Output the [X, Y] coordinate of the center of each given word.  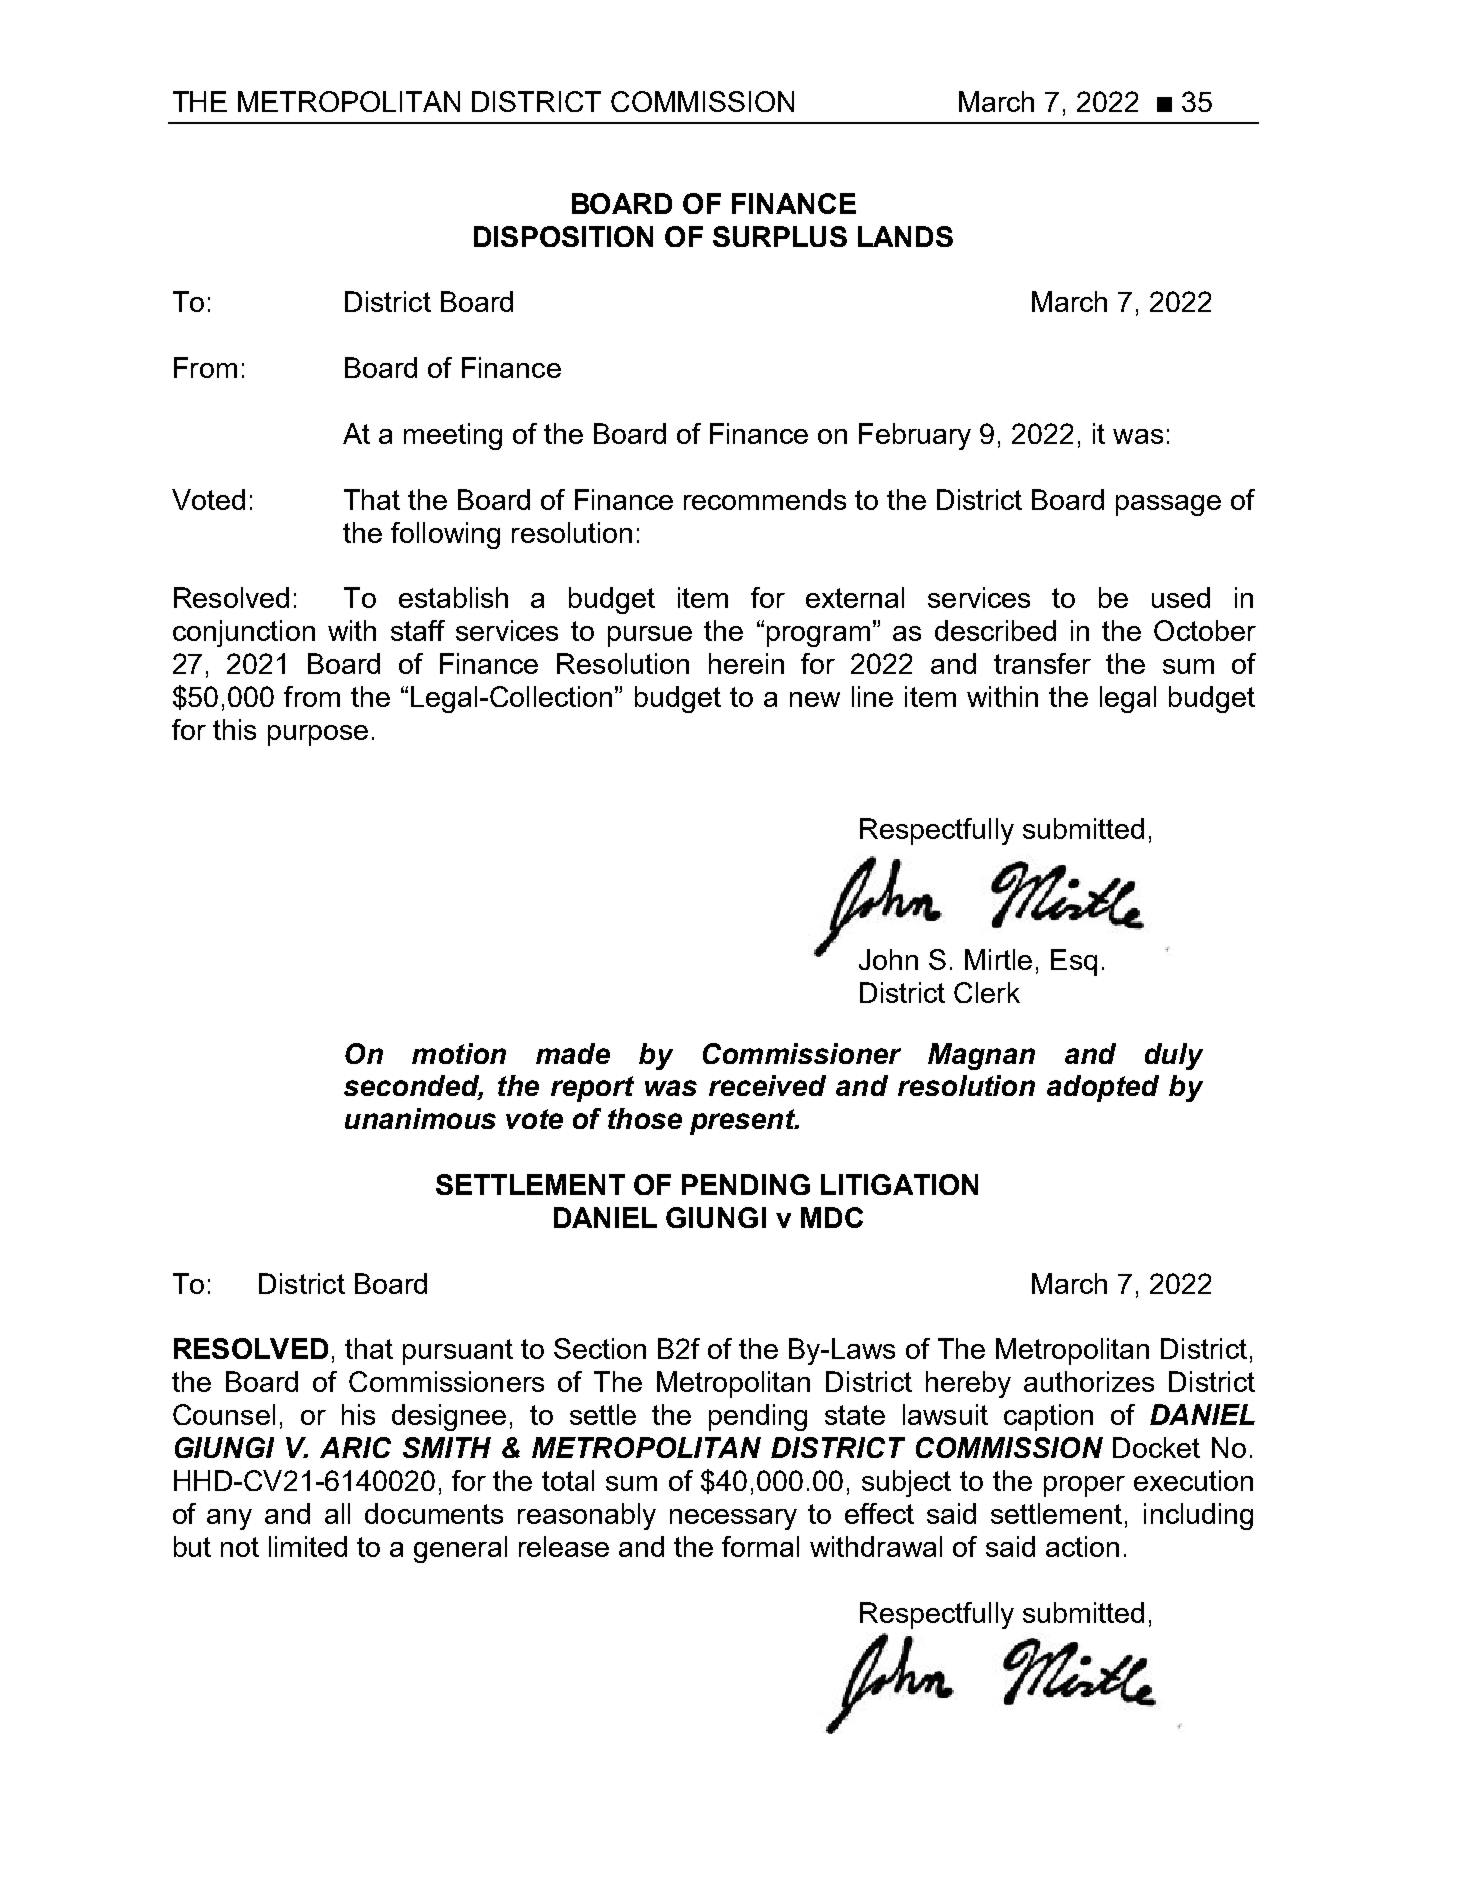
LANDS [905, 236]
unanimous [420, 1118]
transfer [1042, 663]
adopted [1103, 1088]
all [337, 1513]
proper [1084, 1486]
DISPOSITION [563, 236]
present [744, 1122]
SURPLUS [780, 236]
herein [746, 663]
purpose [318, 735]
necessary [733, 1519]
